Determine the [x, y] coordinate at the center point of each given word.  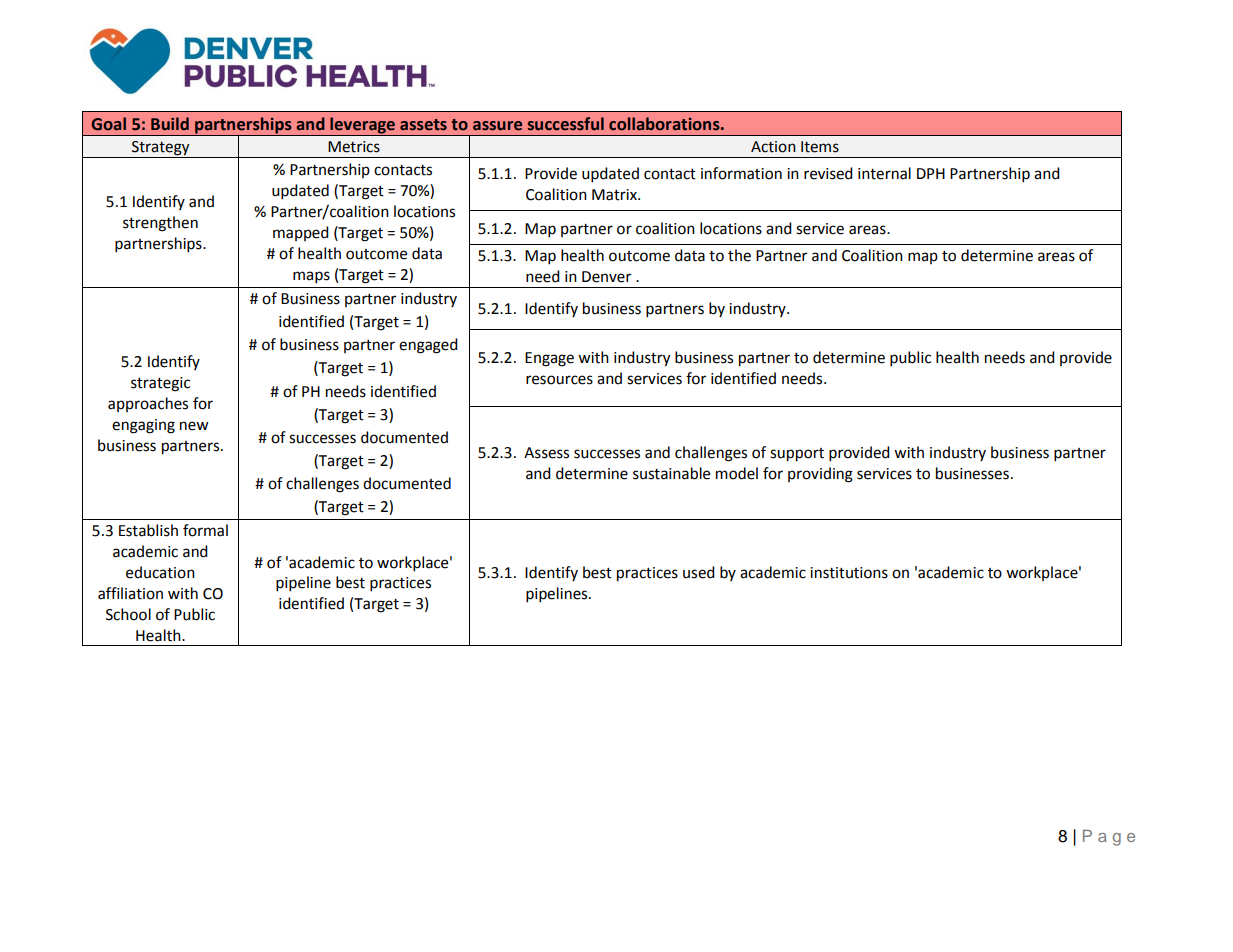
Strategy [160, 148]
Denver [606, 277]
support [797, 455]
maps [311, 277]
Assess [546, 453]
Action [773, 147]
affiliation [130, 593]
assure [497, 126]
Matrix [615, 195]
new [194, 426]
